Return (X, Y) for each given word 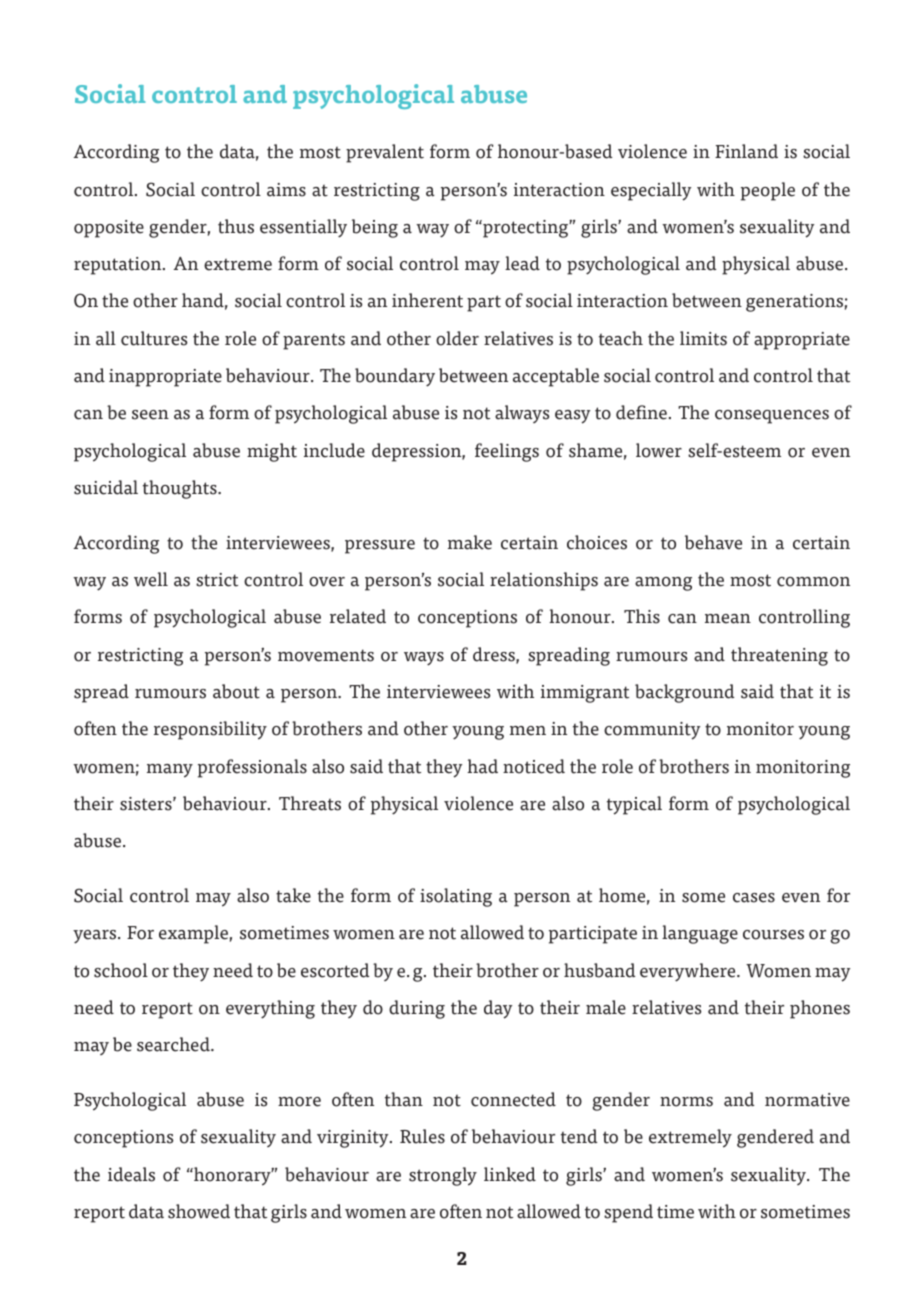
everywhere (689, 972)
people (768, 191)
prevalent (385, 153)
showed (199, 1211)
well (151, 579)
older (457, 338)
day (498, 1009)
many (170, 771)
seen (150, 415)
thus (236, 226)
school (121, 970)
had (482, 766)
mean (728, 619)
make (470, 542)
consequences (772, 417)
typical (634, 805)
